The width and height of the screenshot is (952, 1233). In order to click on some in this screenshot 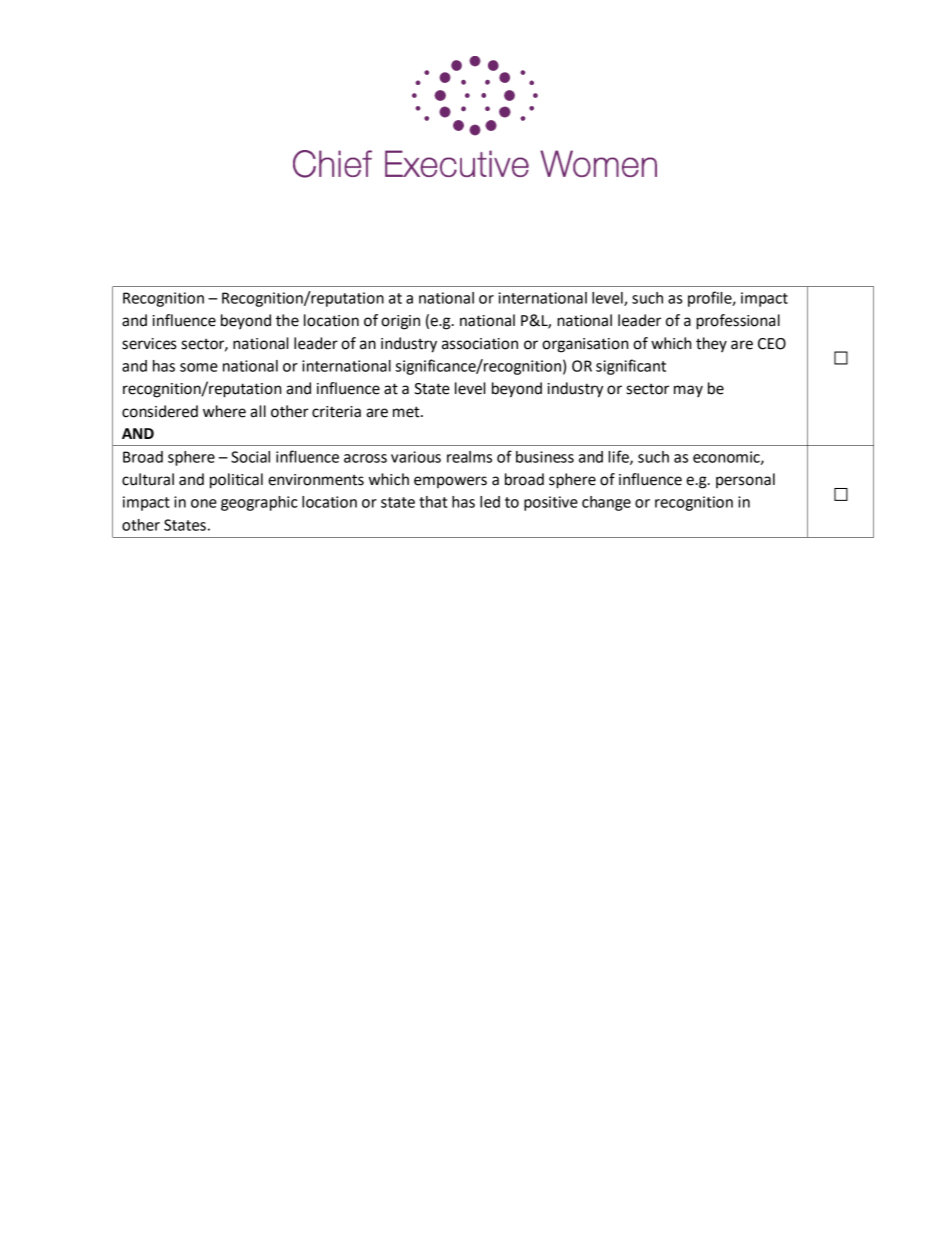, I will do `click(199, 367)`.
